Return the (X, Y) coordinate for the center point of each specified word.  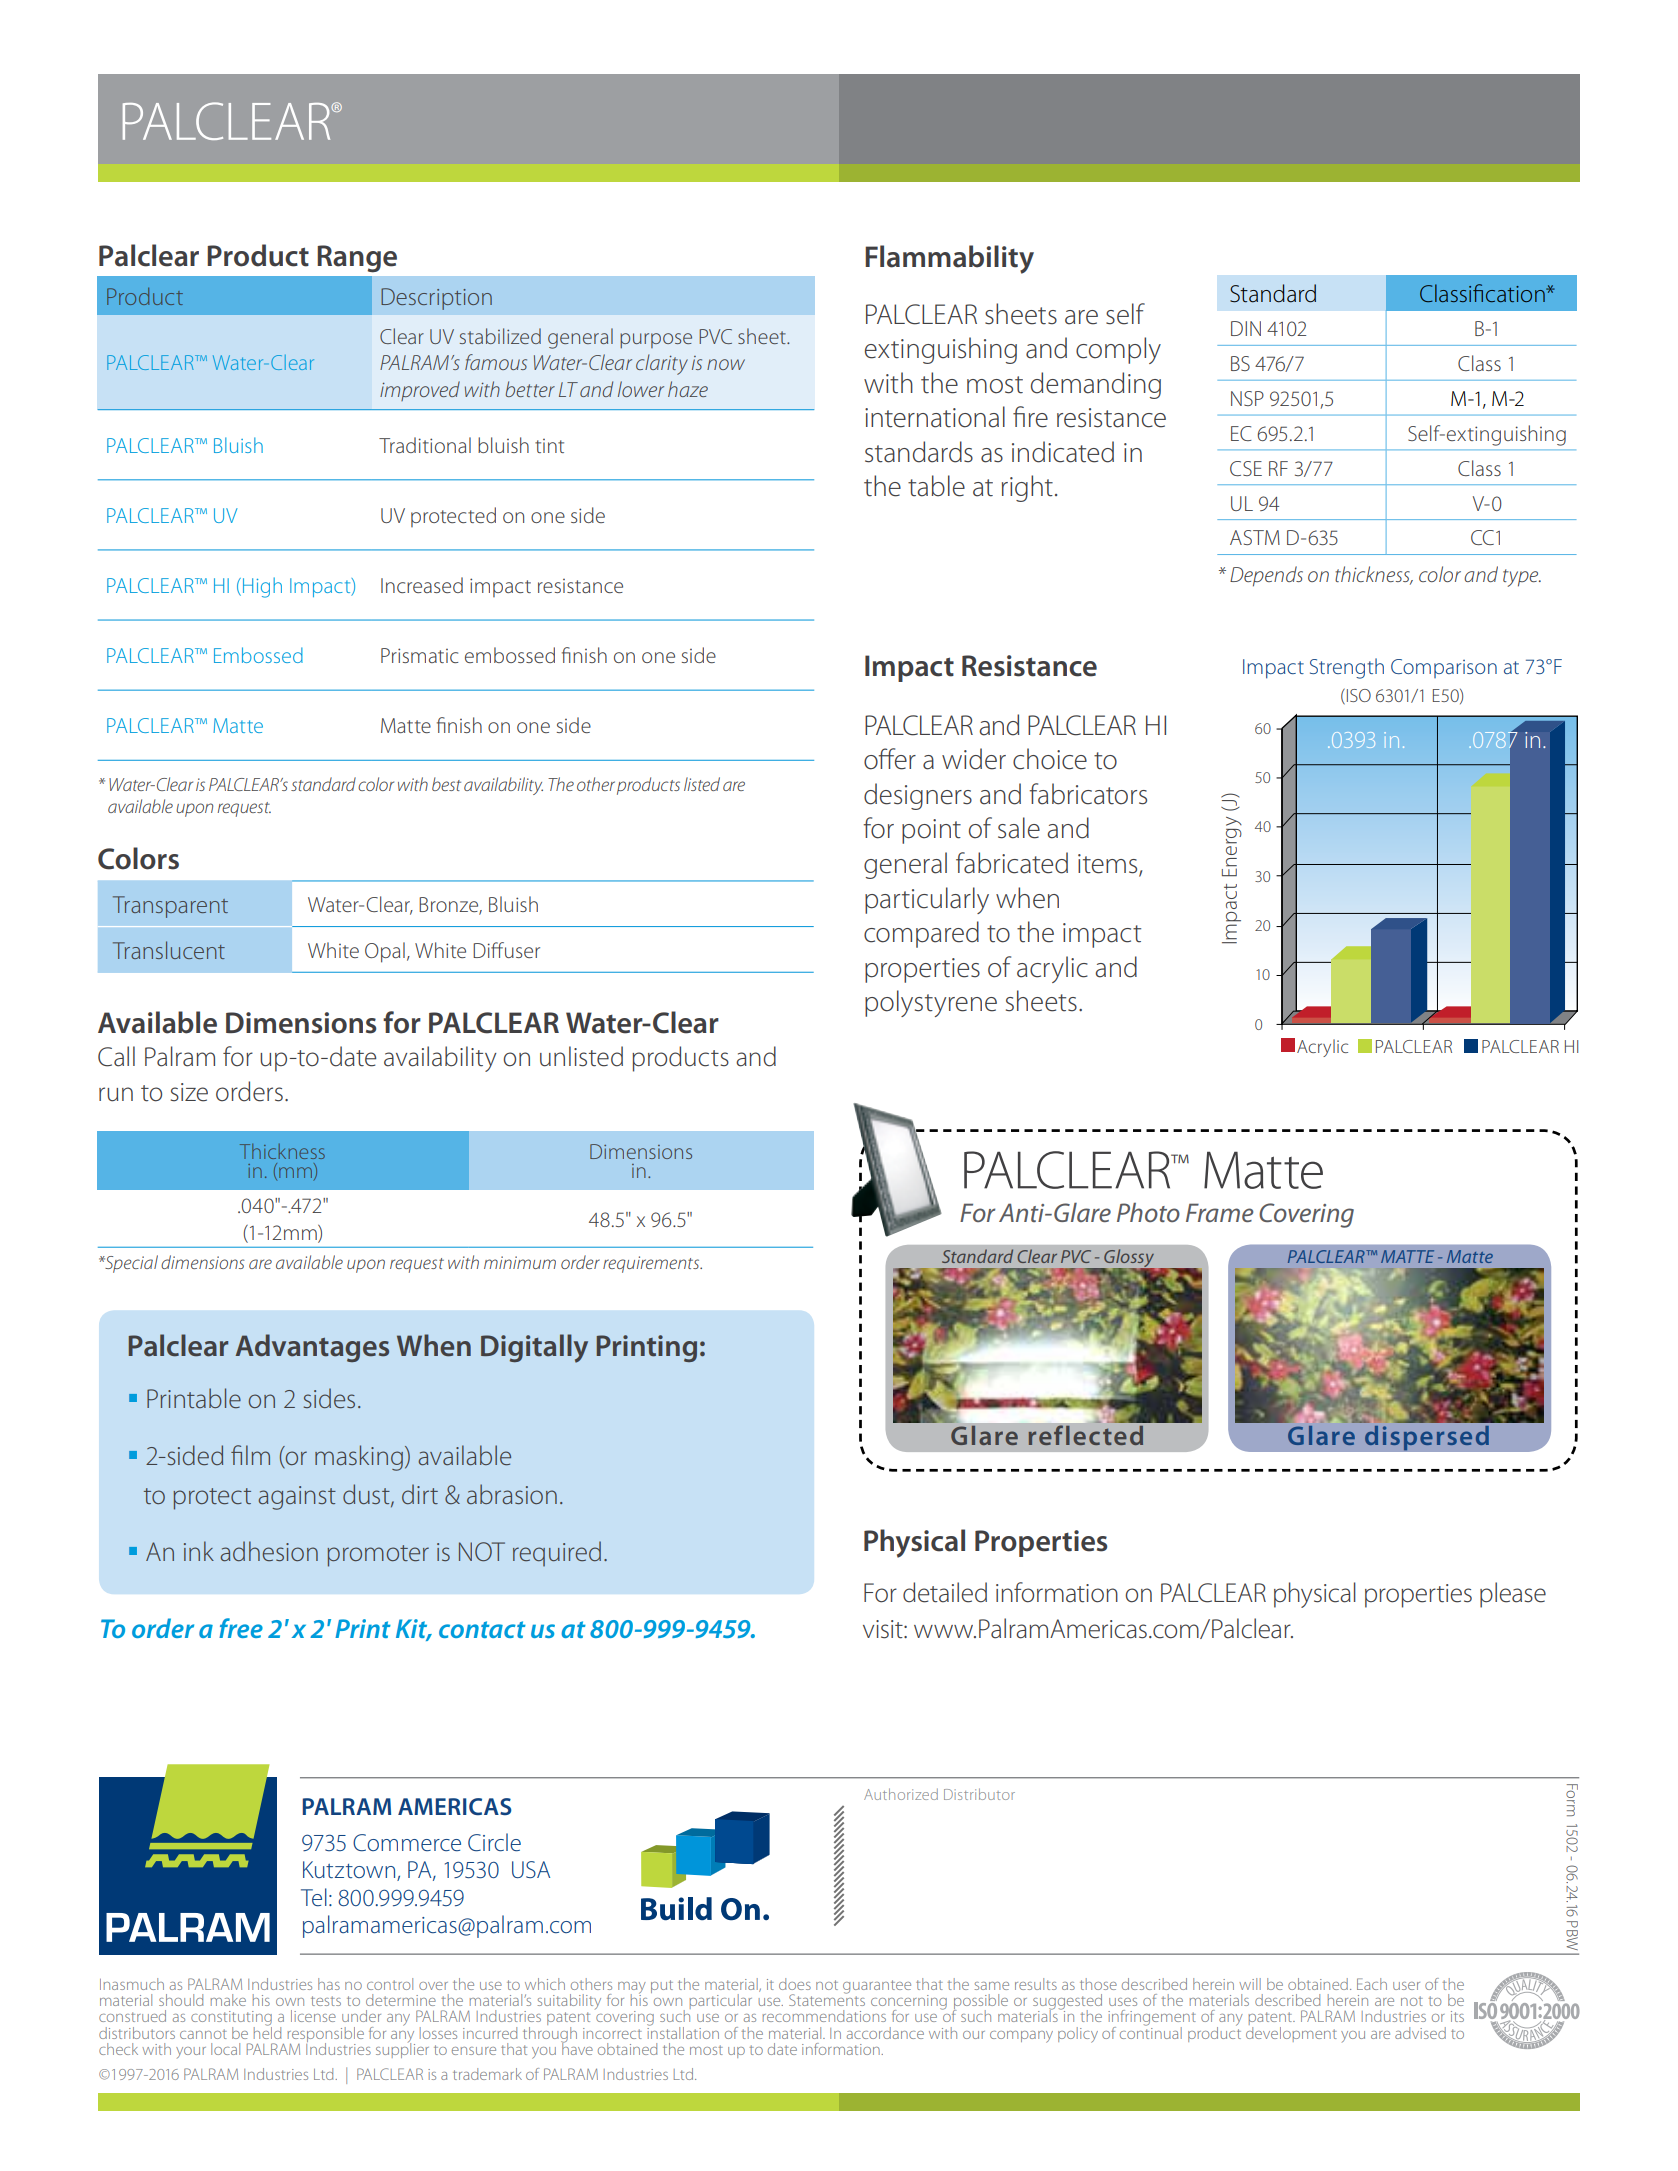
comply (1118, 350)
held (267, 2031)
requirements (652, 1264)
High (262, 587)
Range (357, 259)
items (1109, 865)
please (1513, 1595)
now (726, 364)
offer (890, 759)
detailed (945, 1592)
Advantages (312, 1348)
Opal (385, 952)
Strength (1347, 668)
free (241, 1628)
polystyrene (931, 1003)
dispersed (1426, 1438)
